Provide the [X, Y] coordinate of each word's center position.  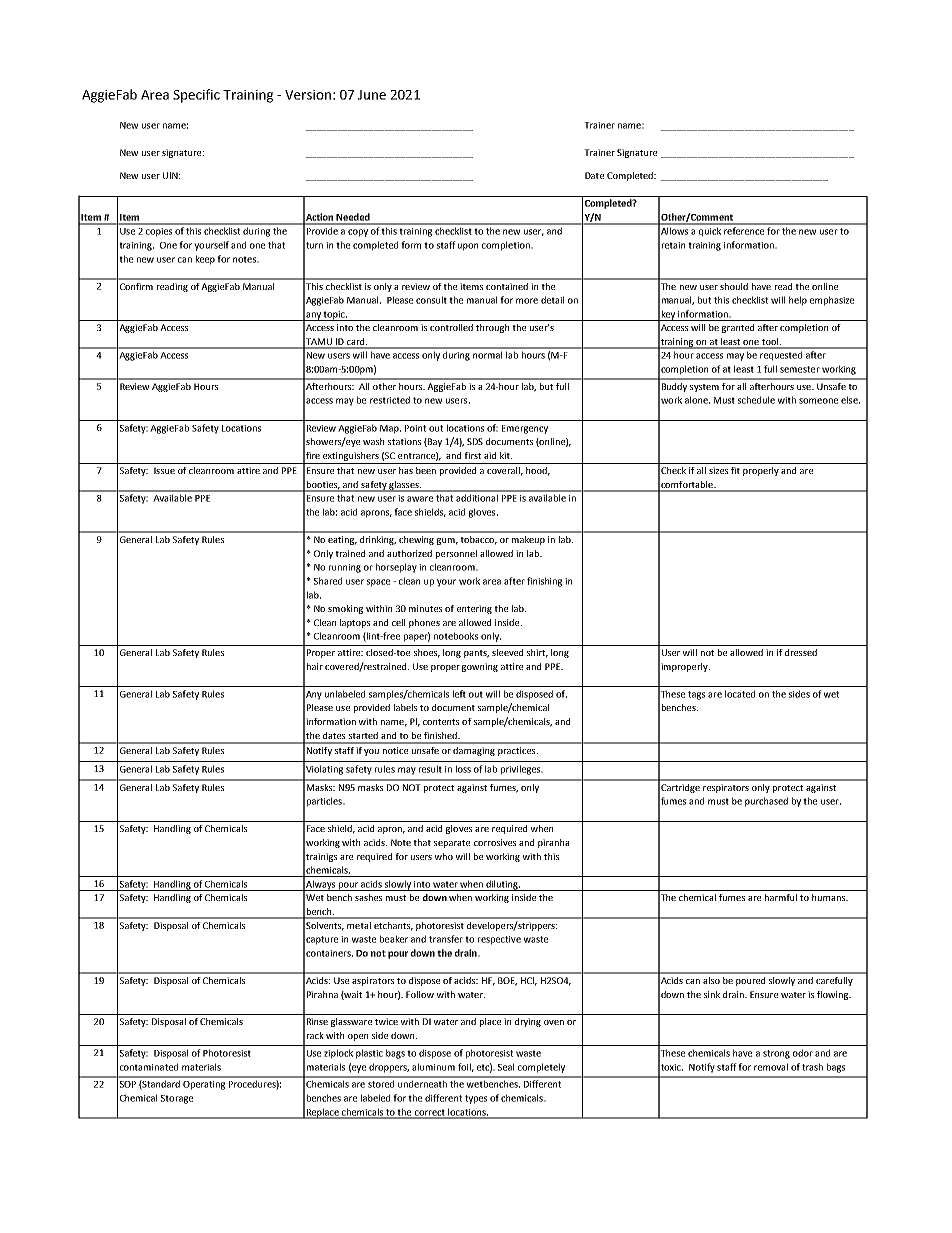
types [476, 1099]
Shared [328, 581]
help [798, 301]
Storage [177, 1099]
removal [771, 1067]
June [372, 95]
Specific [196, 96]
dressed [801, 652]
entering [474, 609]
